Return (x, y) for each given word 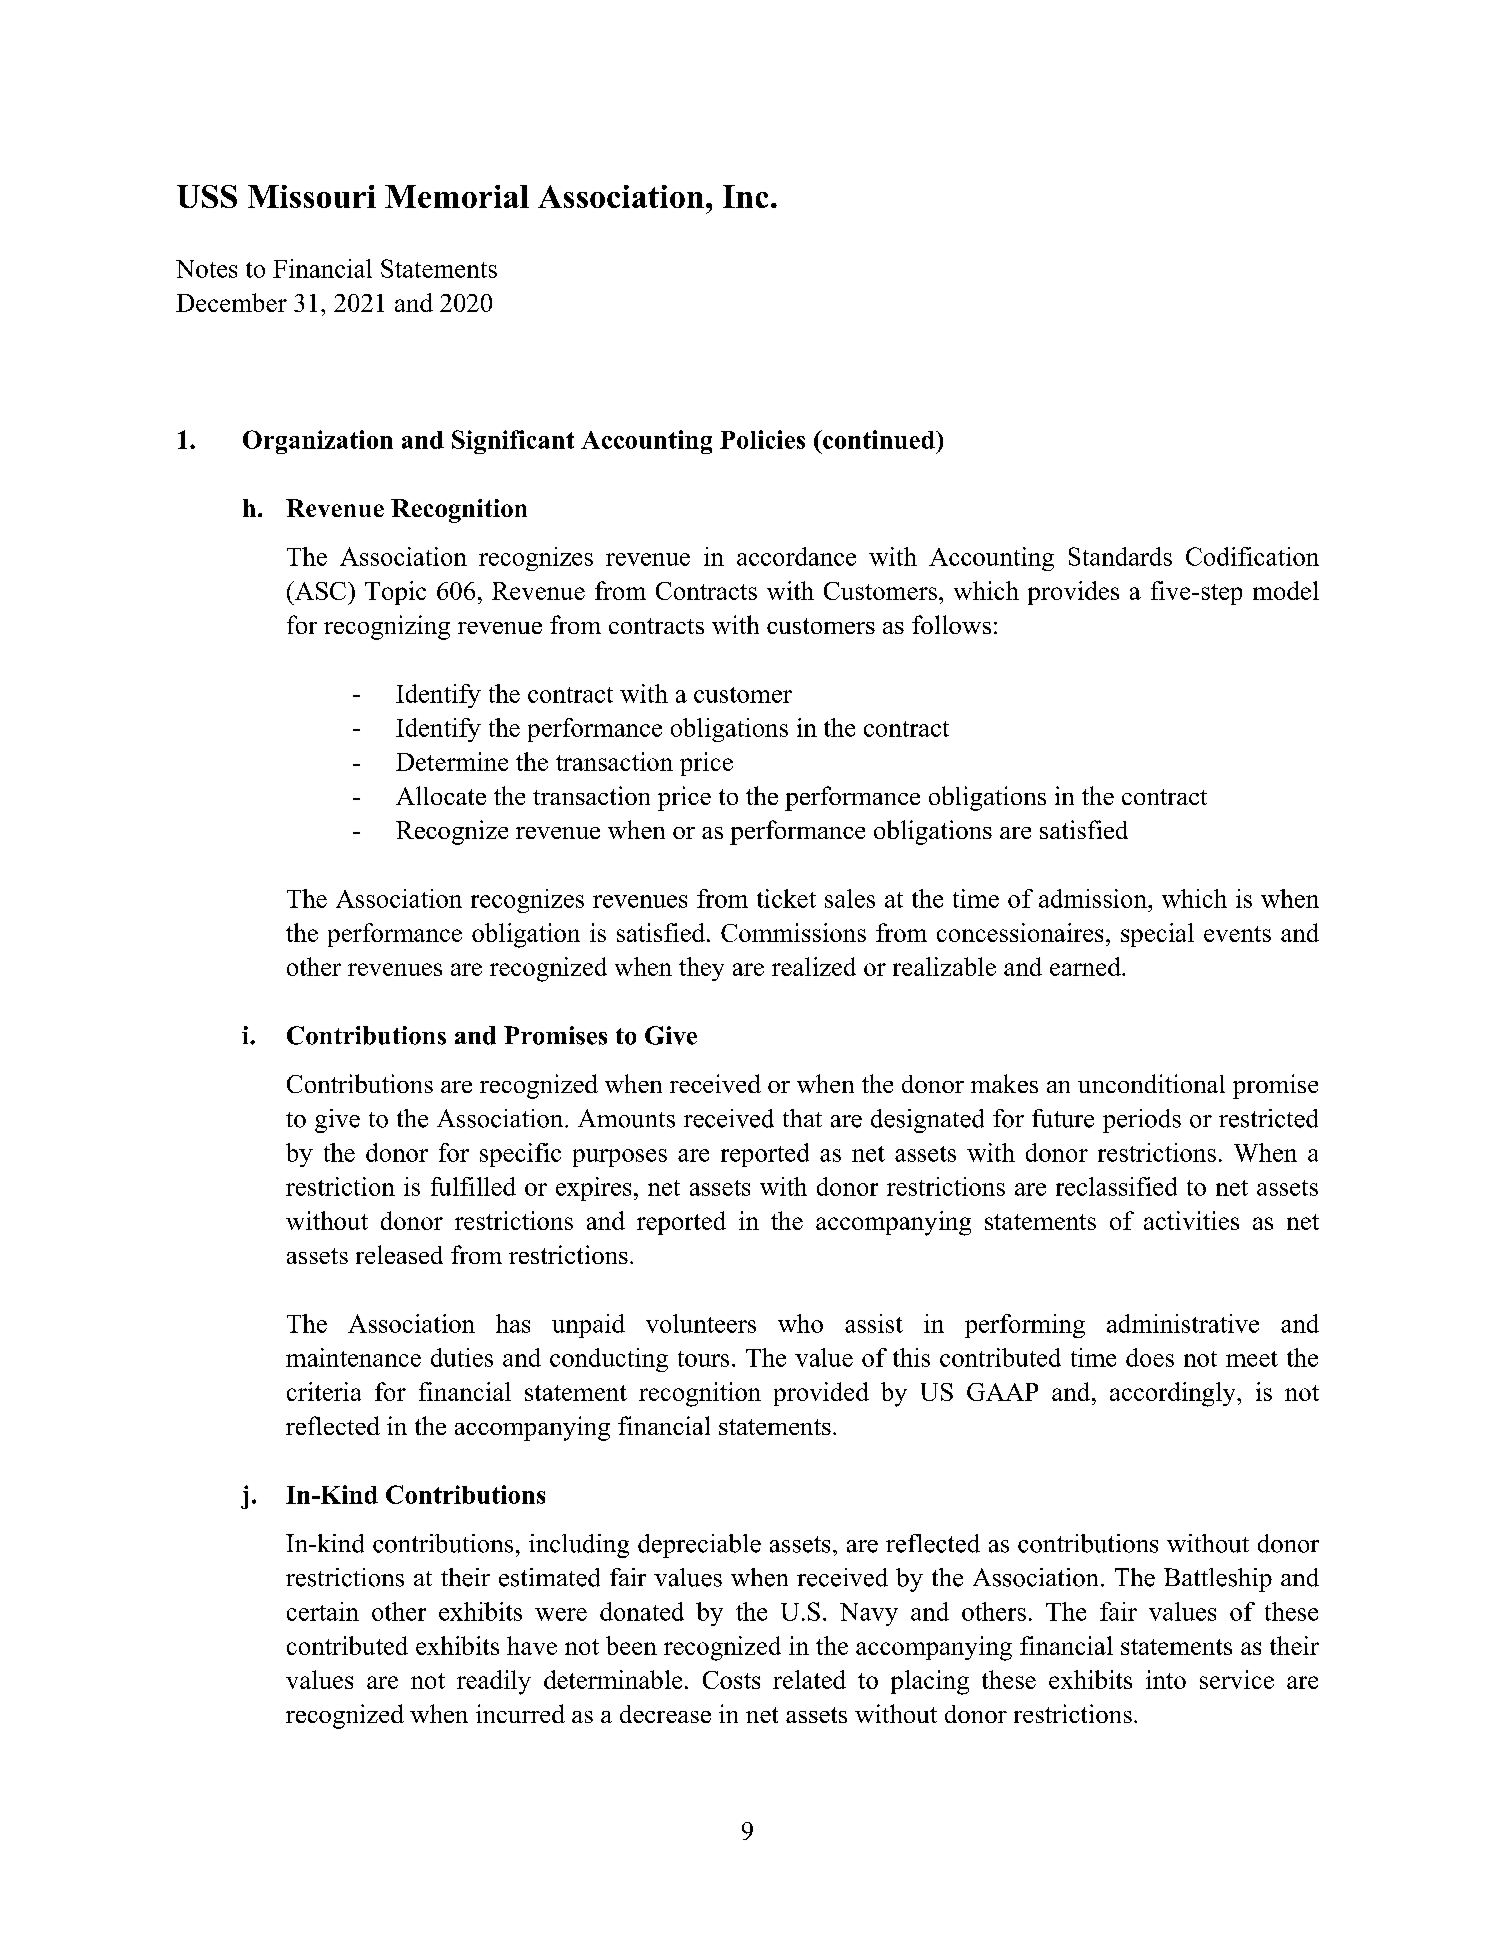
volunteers (701, 1323)
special (1157, 935)
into (1166, 1679)
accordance (796, 556)
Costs (731, 1680)
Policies (762, 439)
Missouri (312, 196)
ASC (319, 590)
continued (878, 439)
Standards (1120, 556)
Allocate (441, 795)
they (701, 969)
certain (323, 1611)
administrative (1183, 1323)
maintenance (353, 1357)
